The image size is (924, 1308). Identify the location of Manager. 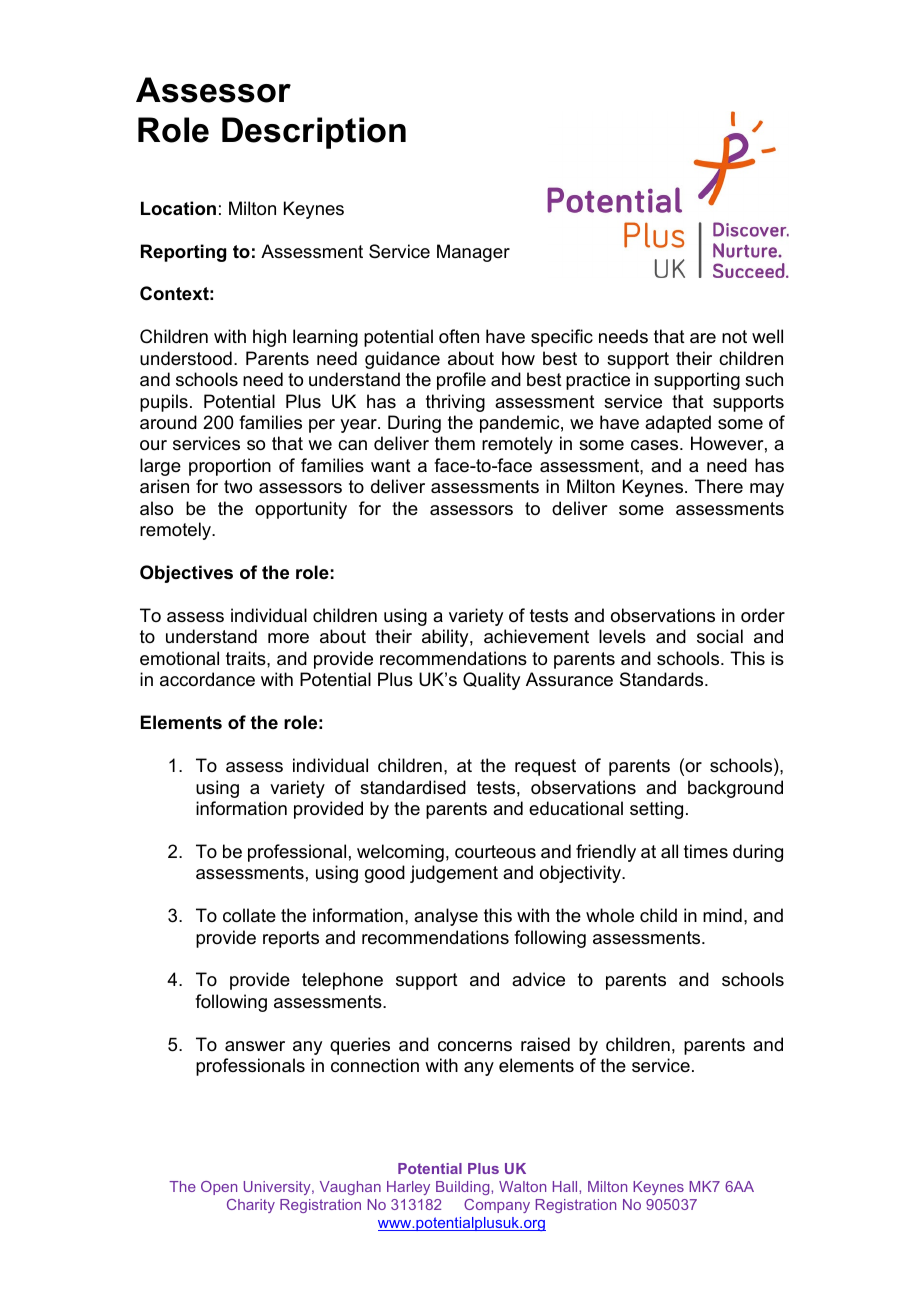
(473, 253).
